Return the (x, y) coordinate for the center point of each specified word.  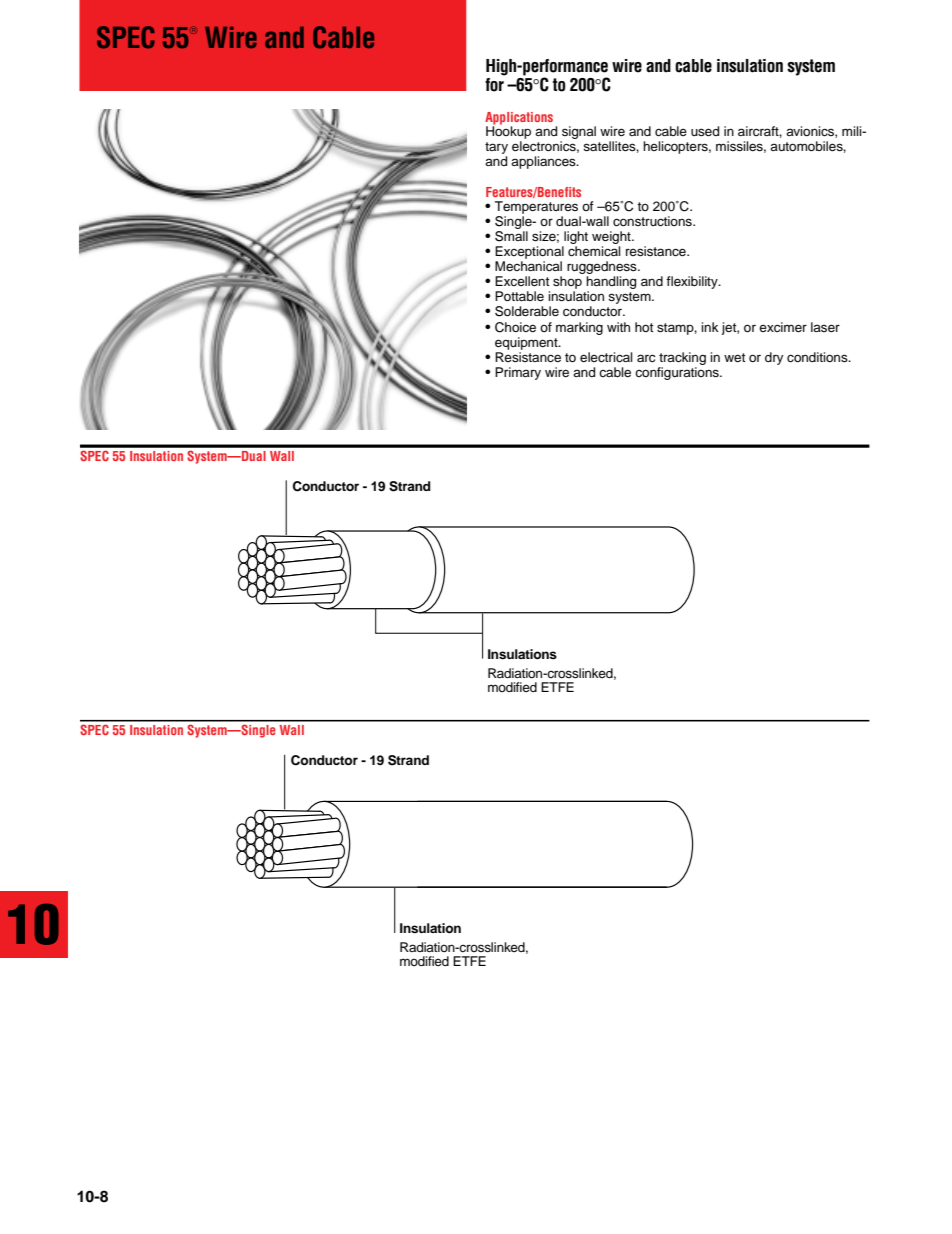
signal (579, 132)
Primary (518, 373)
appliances (544, 162)
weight (612, 239)
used (705, 131)
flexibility (693, 282)
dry (774, 358)
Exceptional (529, 254)
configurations (678, 372)
